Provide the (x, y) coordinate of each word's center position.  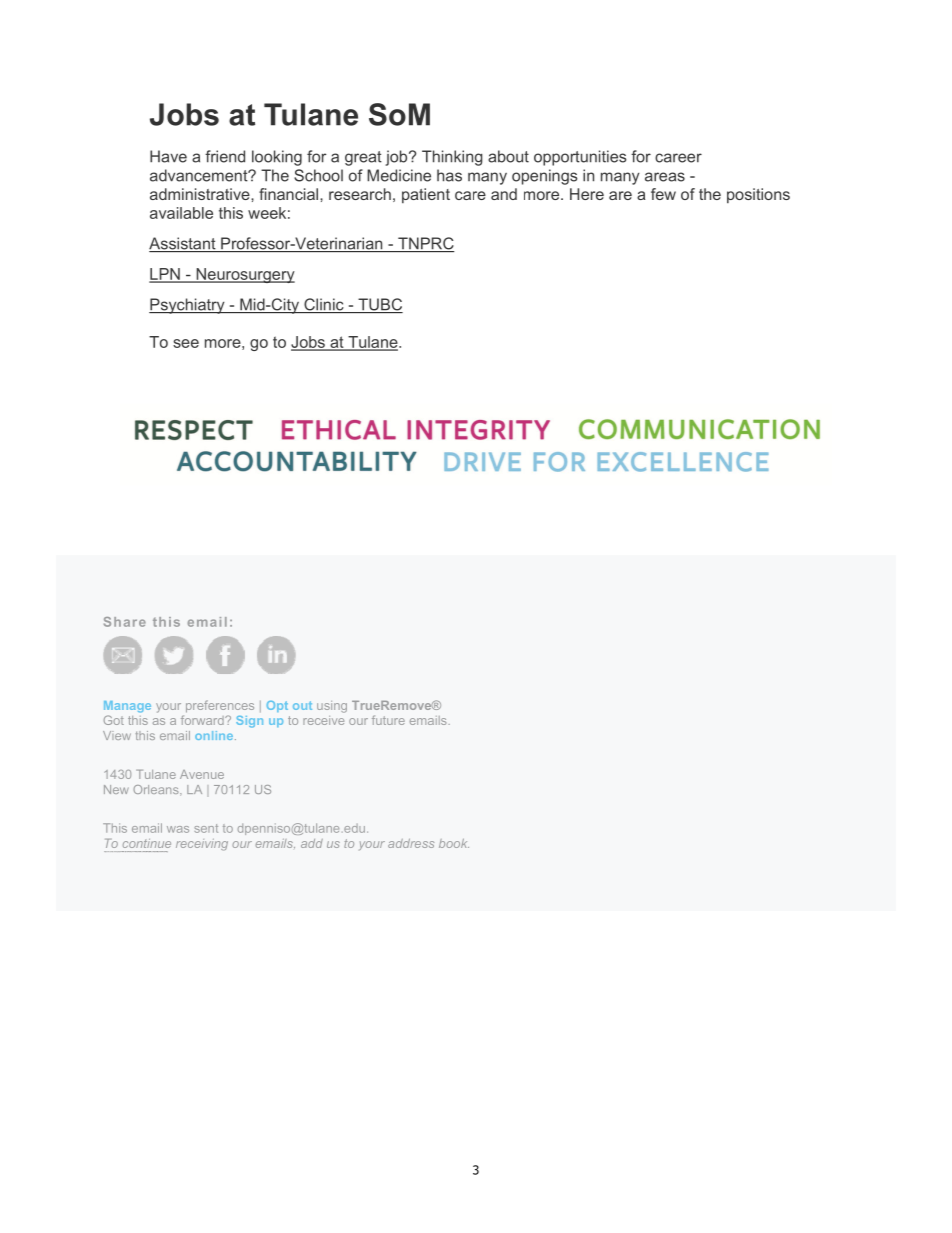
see (186, 343)
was (178, 829)
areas (665, 177)
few (663, 194)
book (454, 843)
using (332, 707)
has (449, 175)
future (388, 720)
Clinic (324, 305)
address (411, 843)
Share (125, 622)
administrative (201, 194)
